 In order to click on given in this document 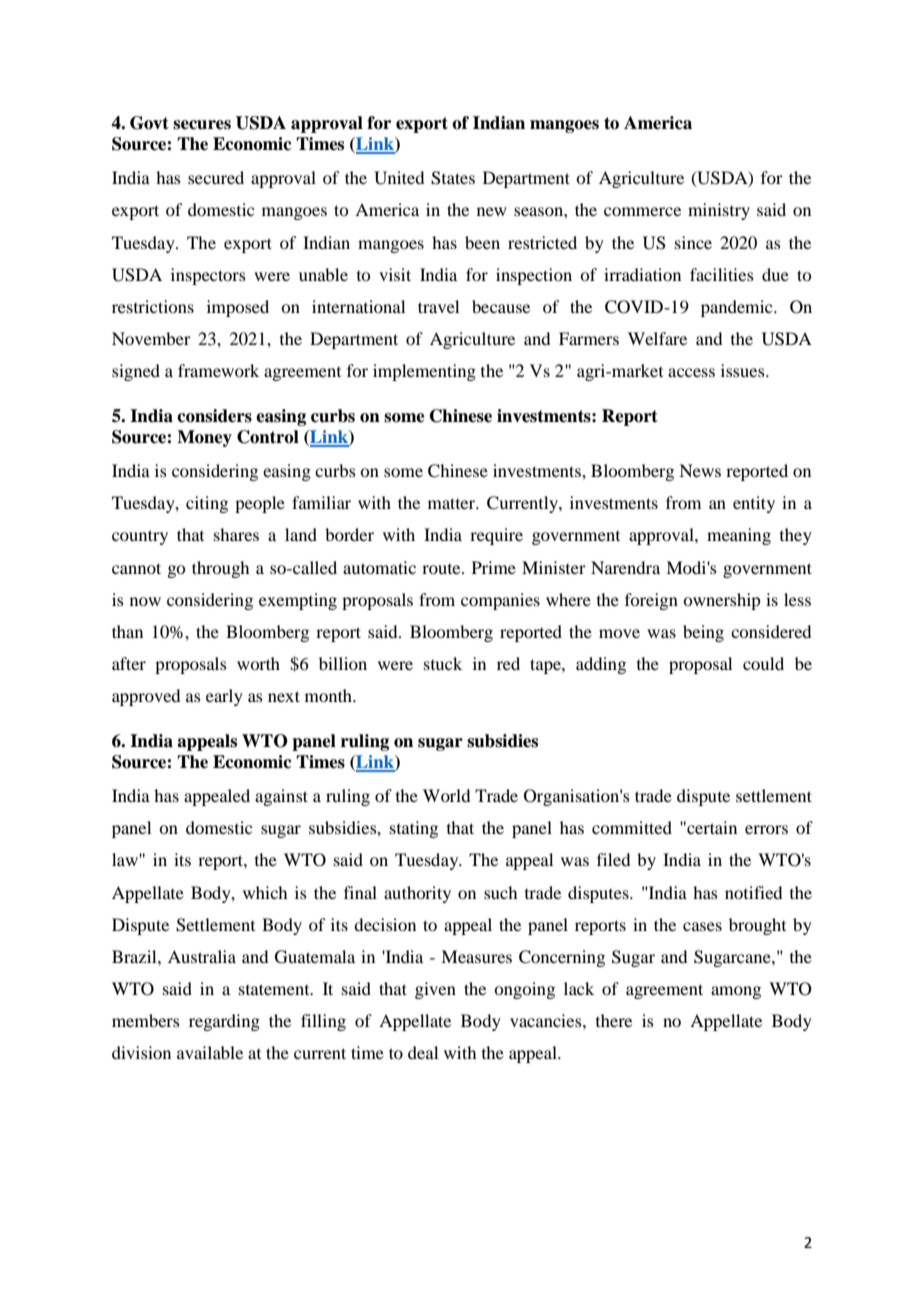, I will do `click(435, 990)`.
